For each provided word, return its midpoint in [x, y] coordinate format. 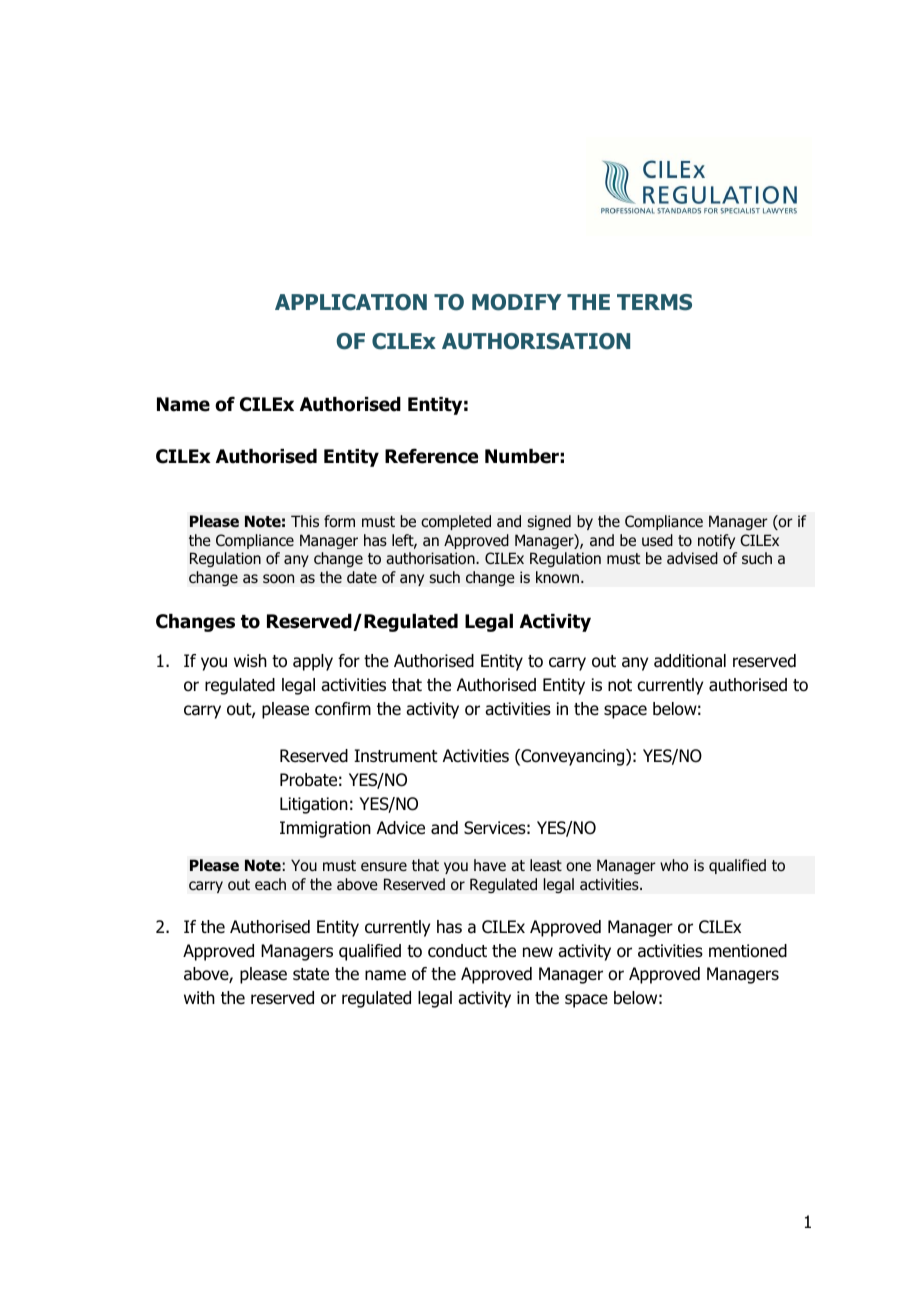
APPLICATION [351, 302]
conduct [457, 951]
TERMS [654, 302]
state [311, 974]
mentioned [748, 951]
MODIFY [516, 302]
